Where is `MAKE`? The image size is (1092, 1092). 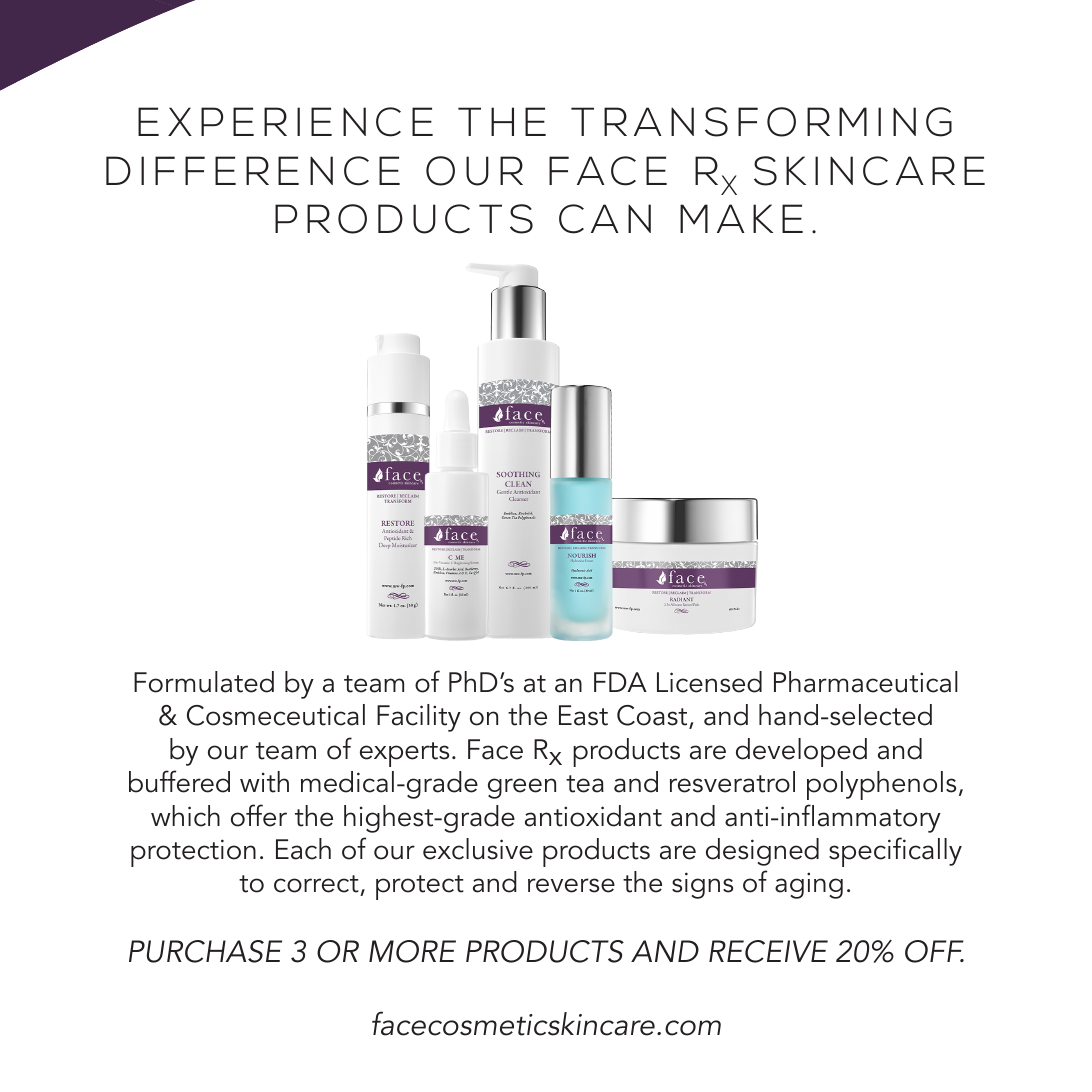
MAKE is located at coordinates (741, 218).
